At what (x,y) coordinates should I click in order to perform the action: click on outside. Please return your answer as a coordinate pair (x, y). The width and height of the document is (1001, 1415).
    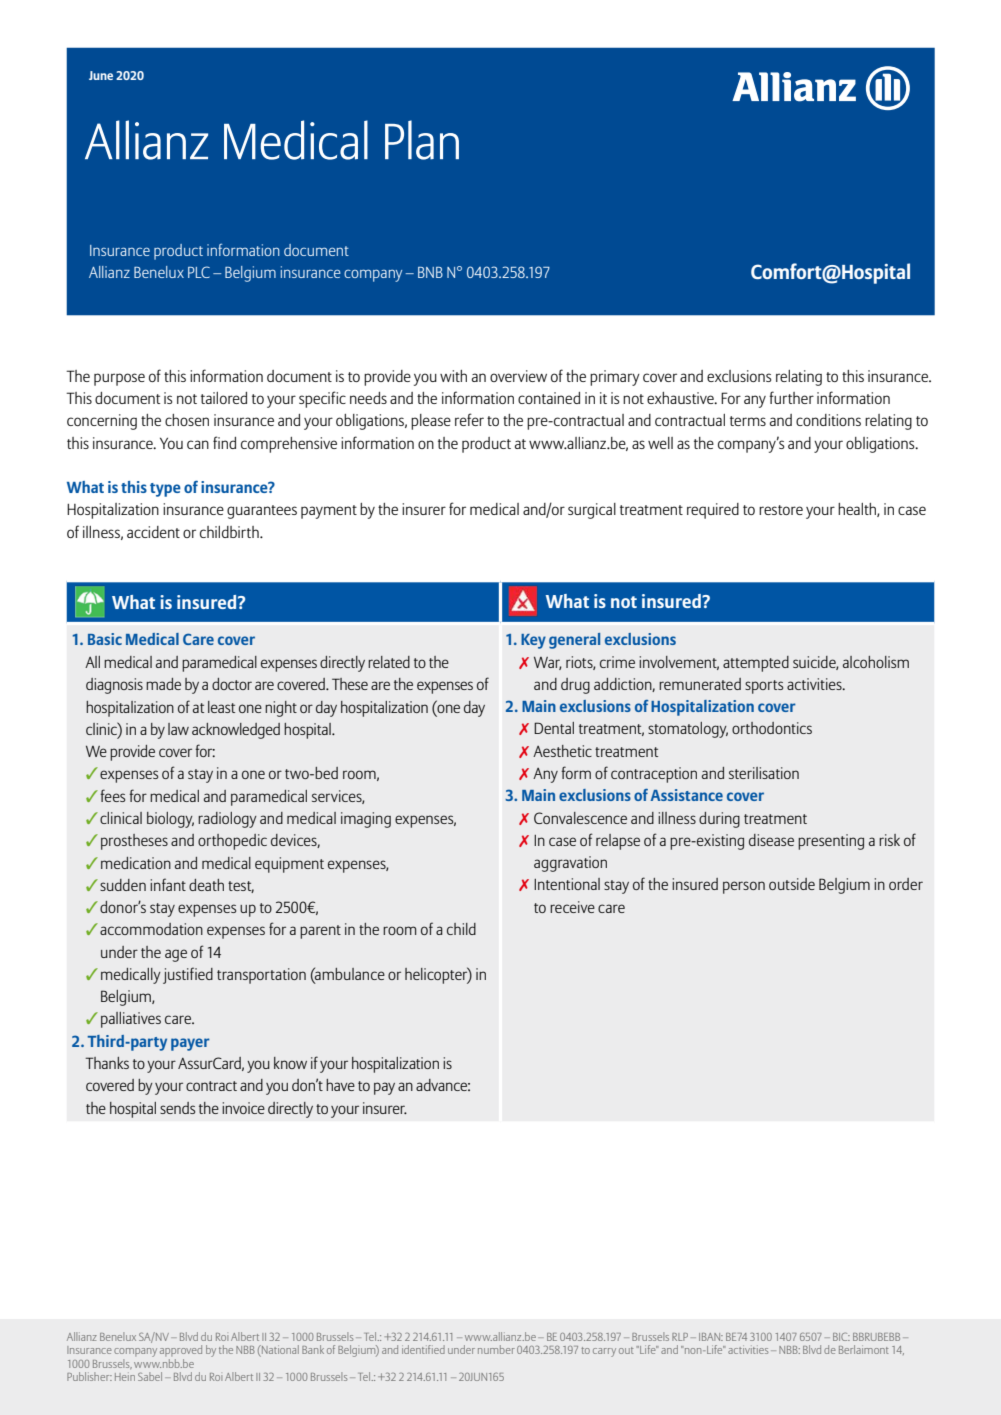
    Looking at the image, I should click on (792, 884).
